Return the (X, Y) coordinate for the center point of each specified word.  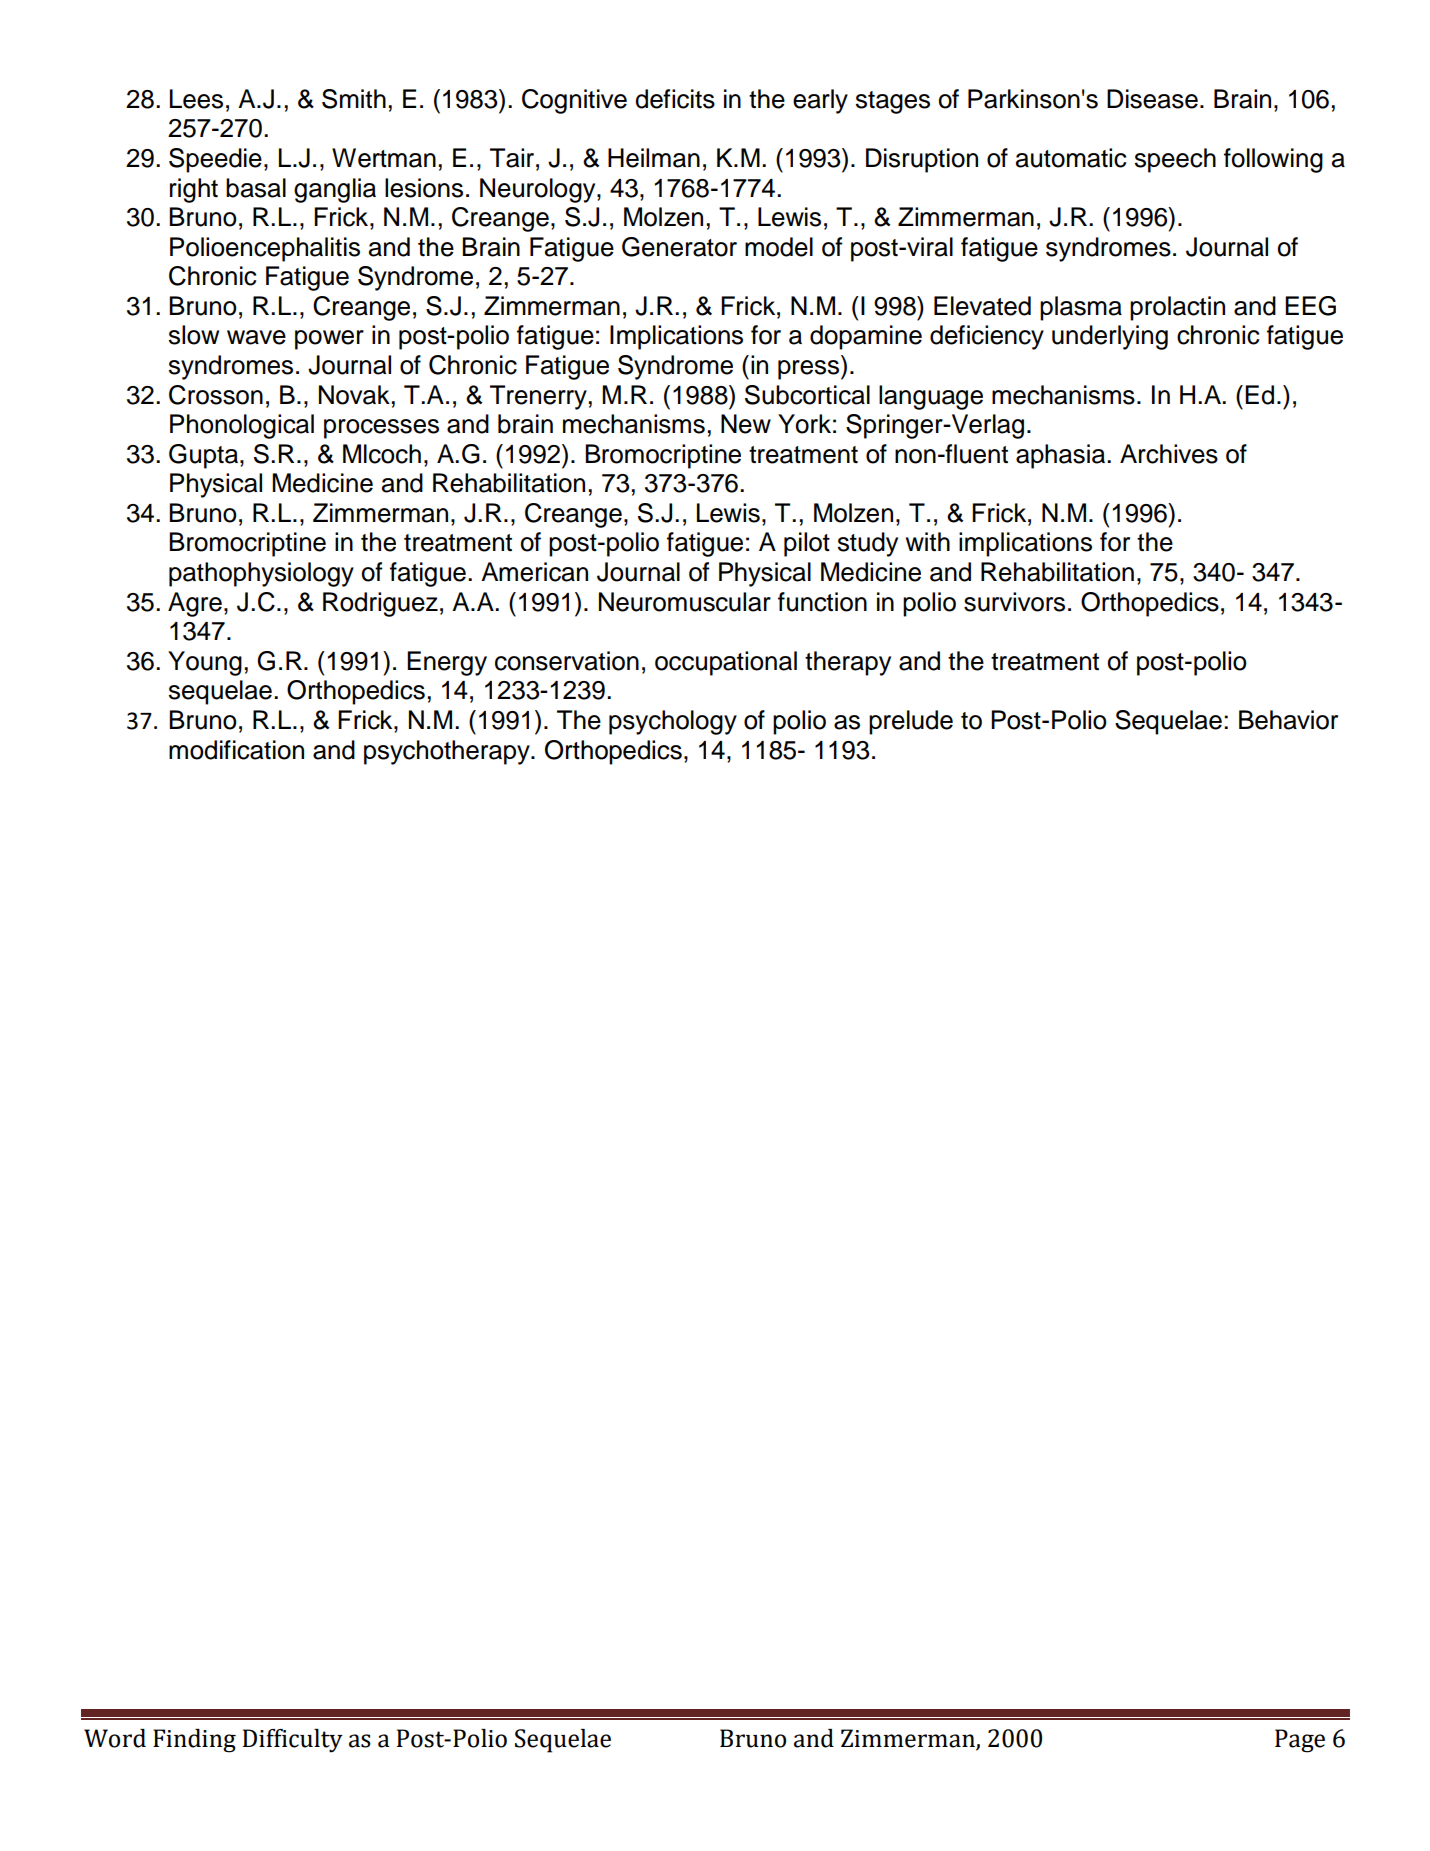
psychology (673, 722)
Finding (194, 1741)
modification (236, 750)
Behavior (1288, 720)
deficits (675, 99)
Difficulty (293, 1741)
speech (1175, 160)
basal (256, 188)
